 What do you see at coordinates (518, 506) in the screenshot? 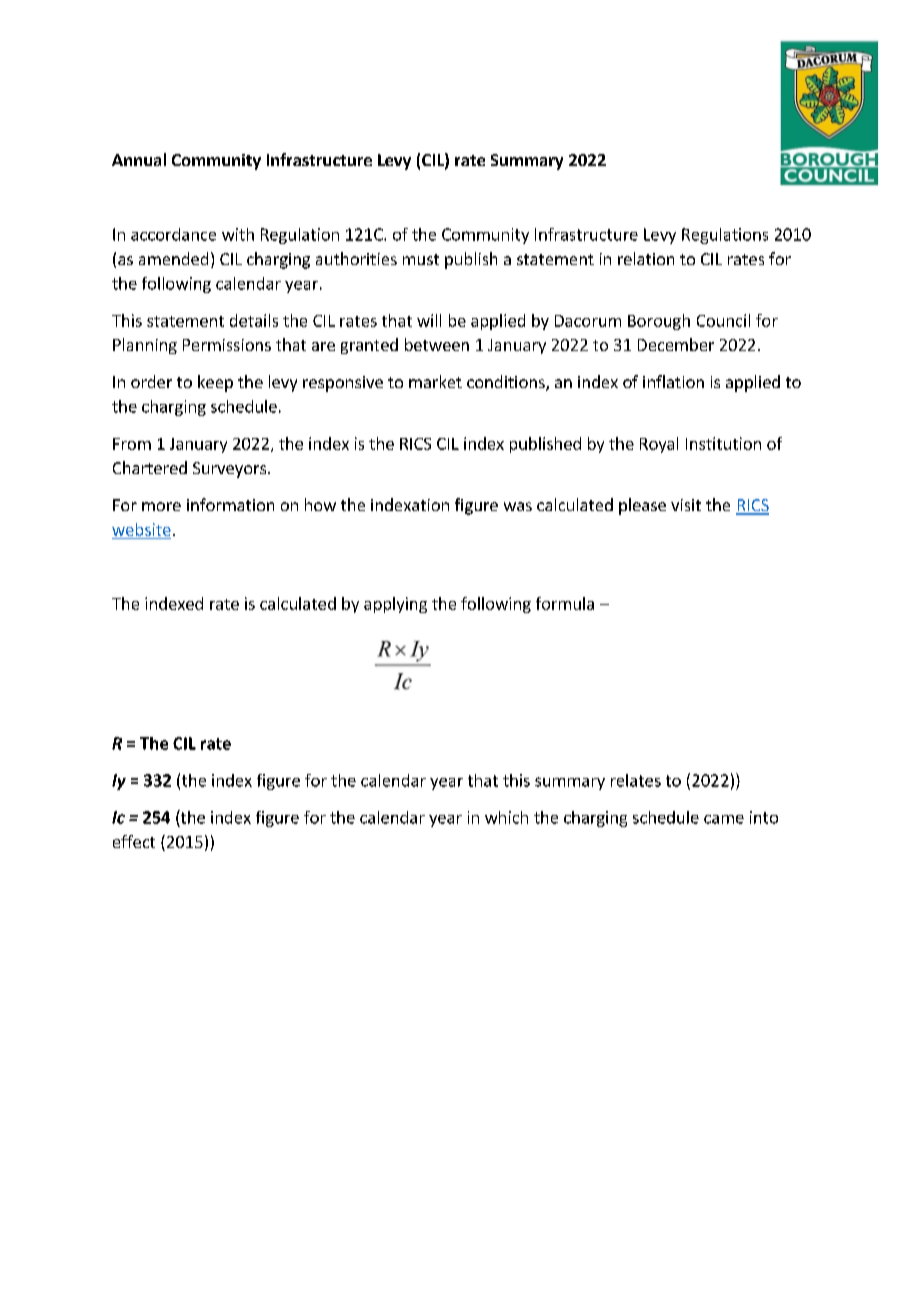
I see `was` at bounding box center [518, 506].
